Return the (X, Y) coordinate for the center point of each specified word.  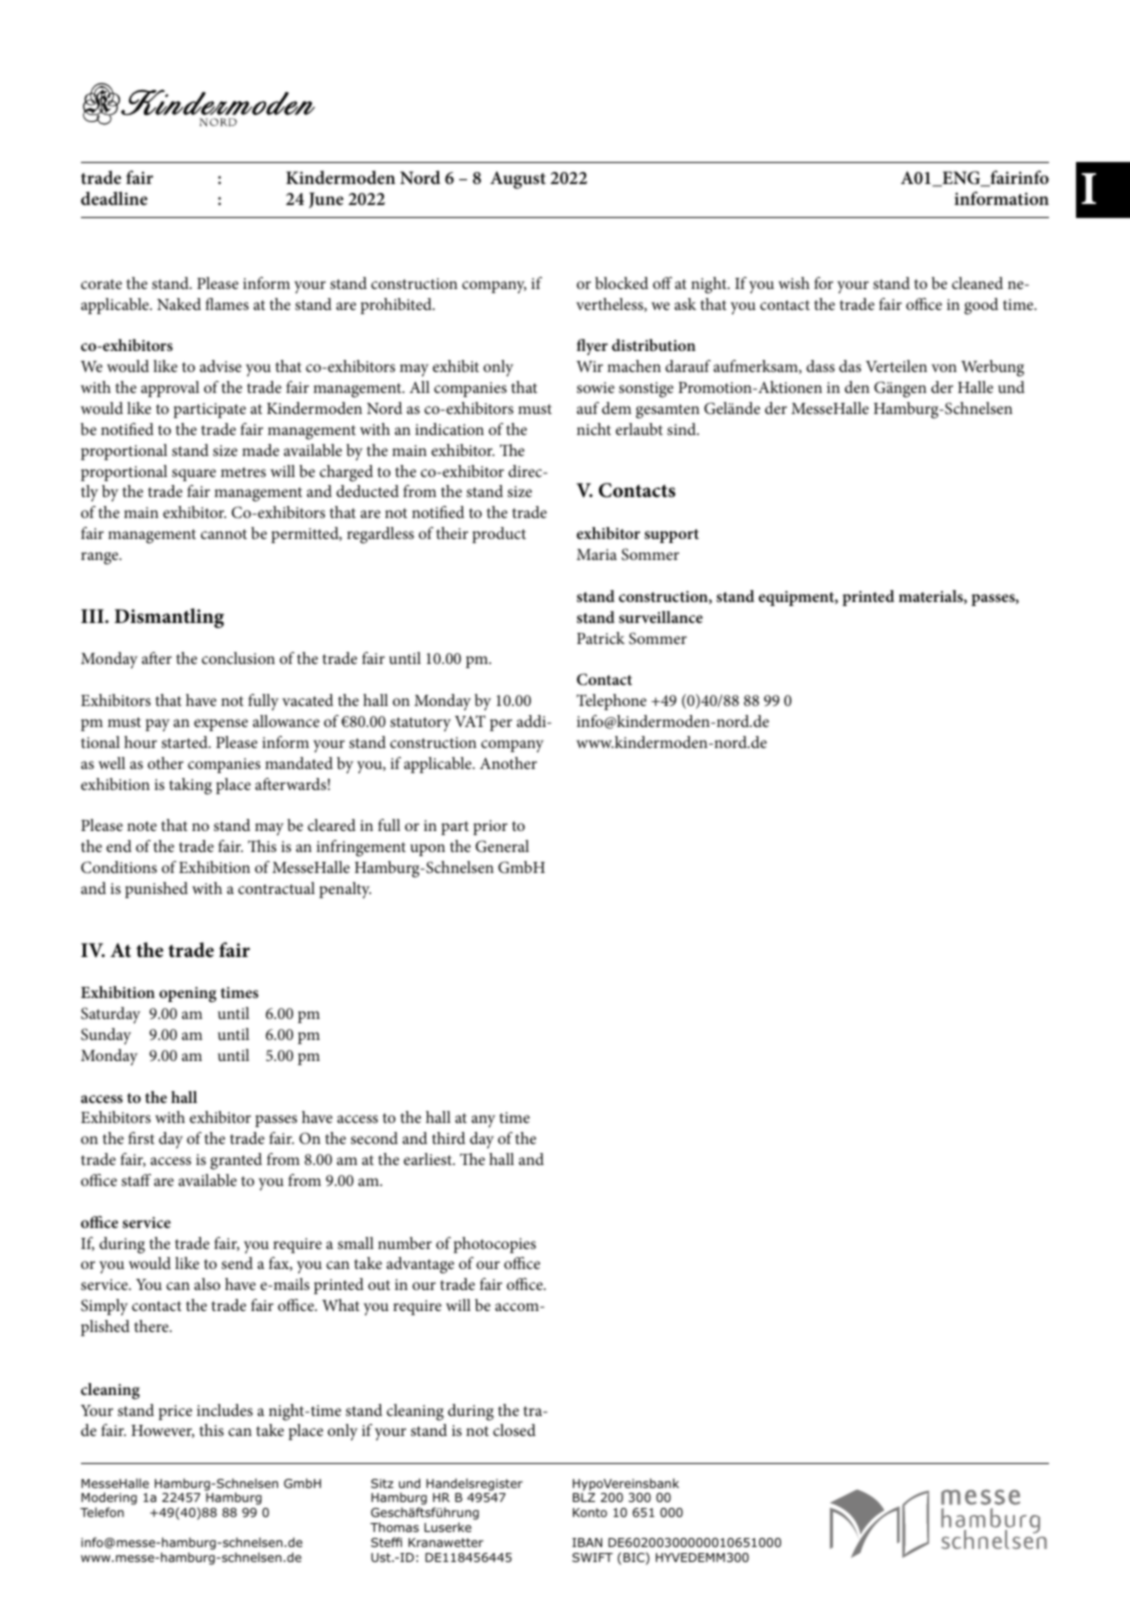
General (502, 846)
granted (236, 1161)
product (499, 535)
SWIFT (592, 1557)
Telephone (611, 702)
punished (156, 890)
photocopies (495, 1245)
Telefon (102, 1512)
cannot (224, 534)
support (671, 536)
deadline (114, 198)
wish (794, 283)
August (518, 180)
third (448, 1138)
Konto (590, 1512)
